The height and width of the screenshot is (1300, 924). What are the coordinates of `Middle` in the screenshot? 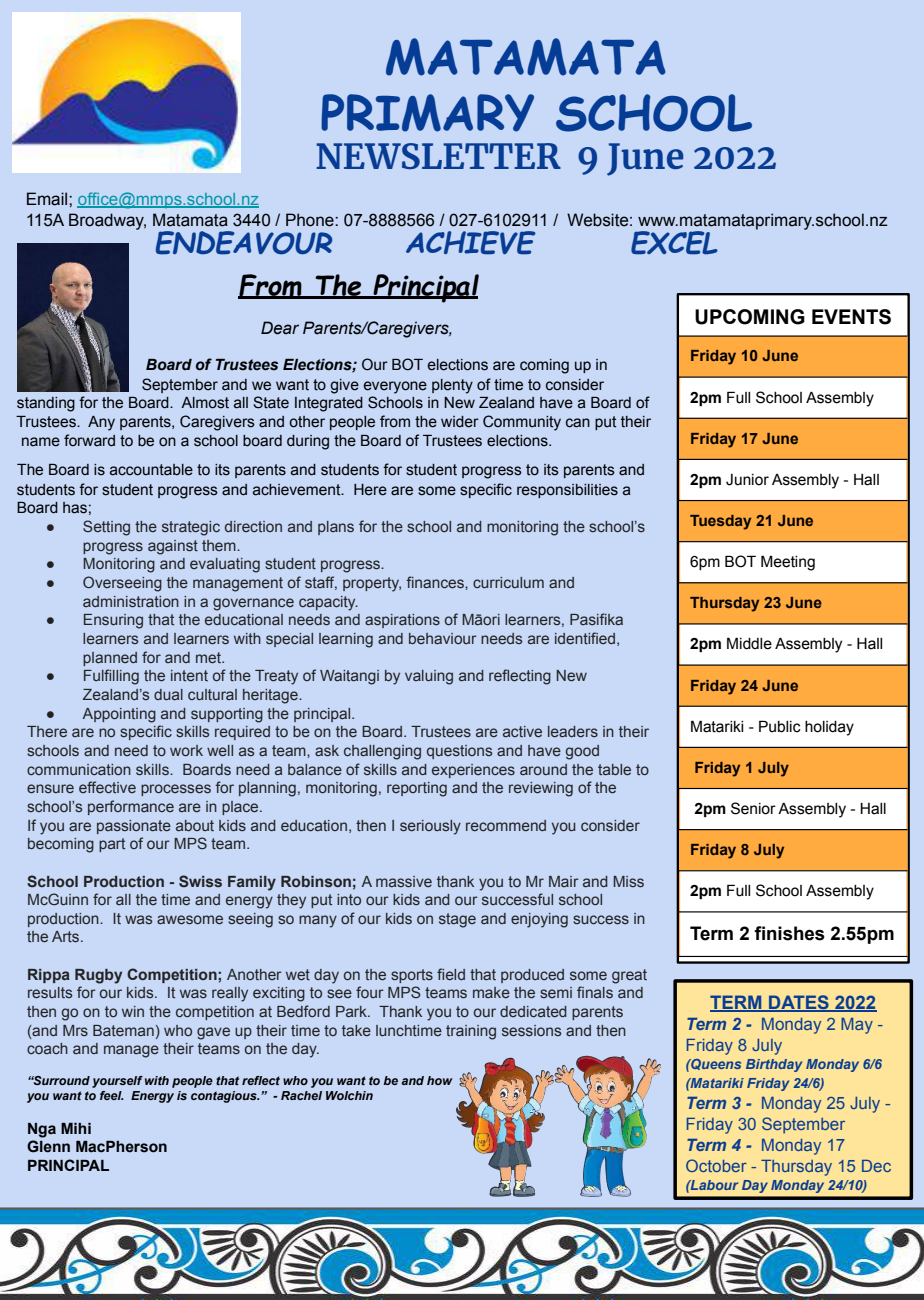 It's located at (749, 643).
